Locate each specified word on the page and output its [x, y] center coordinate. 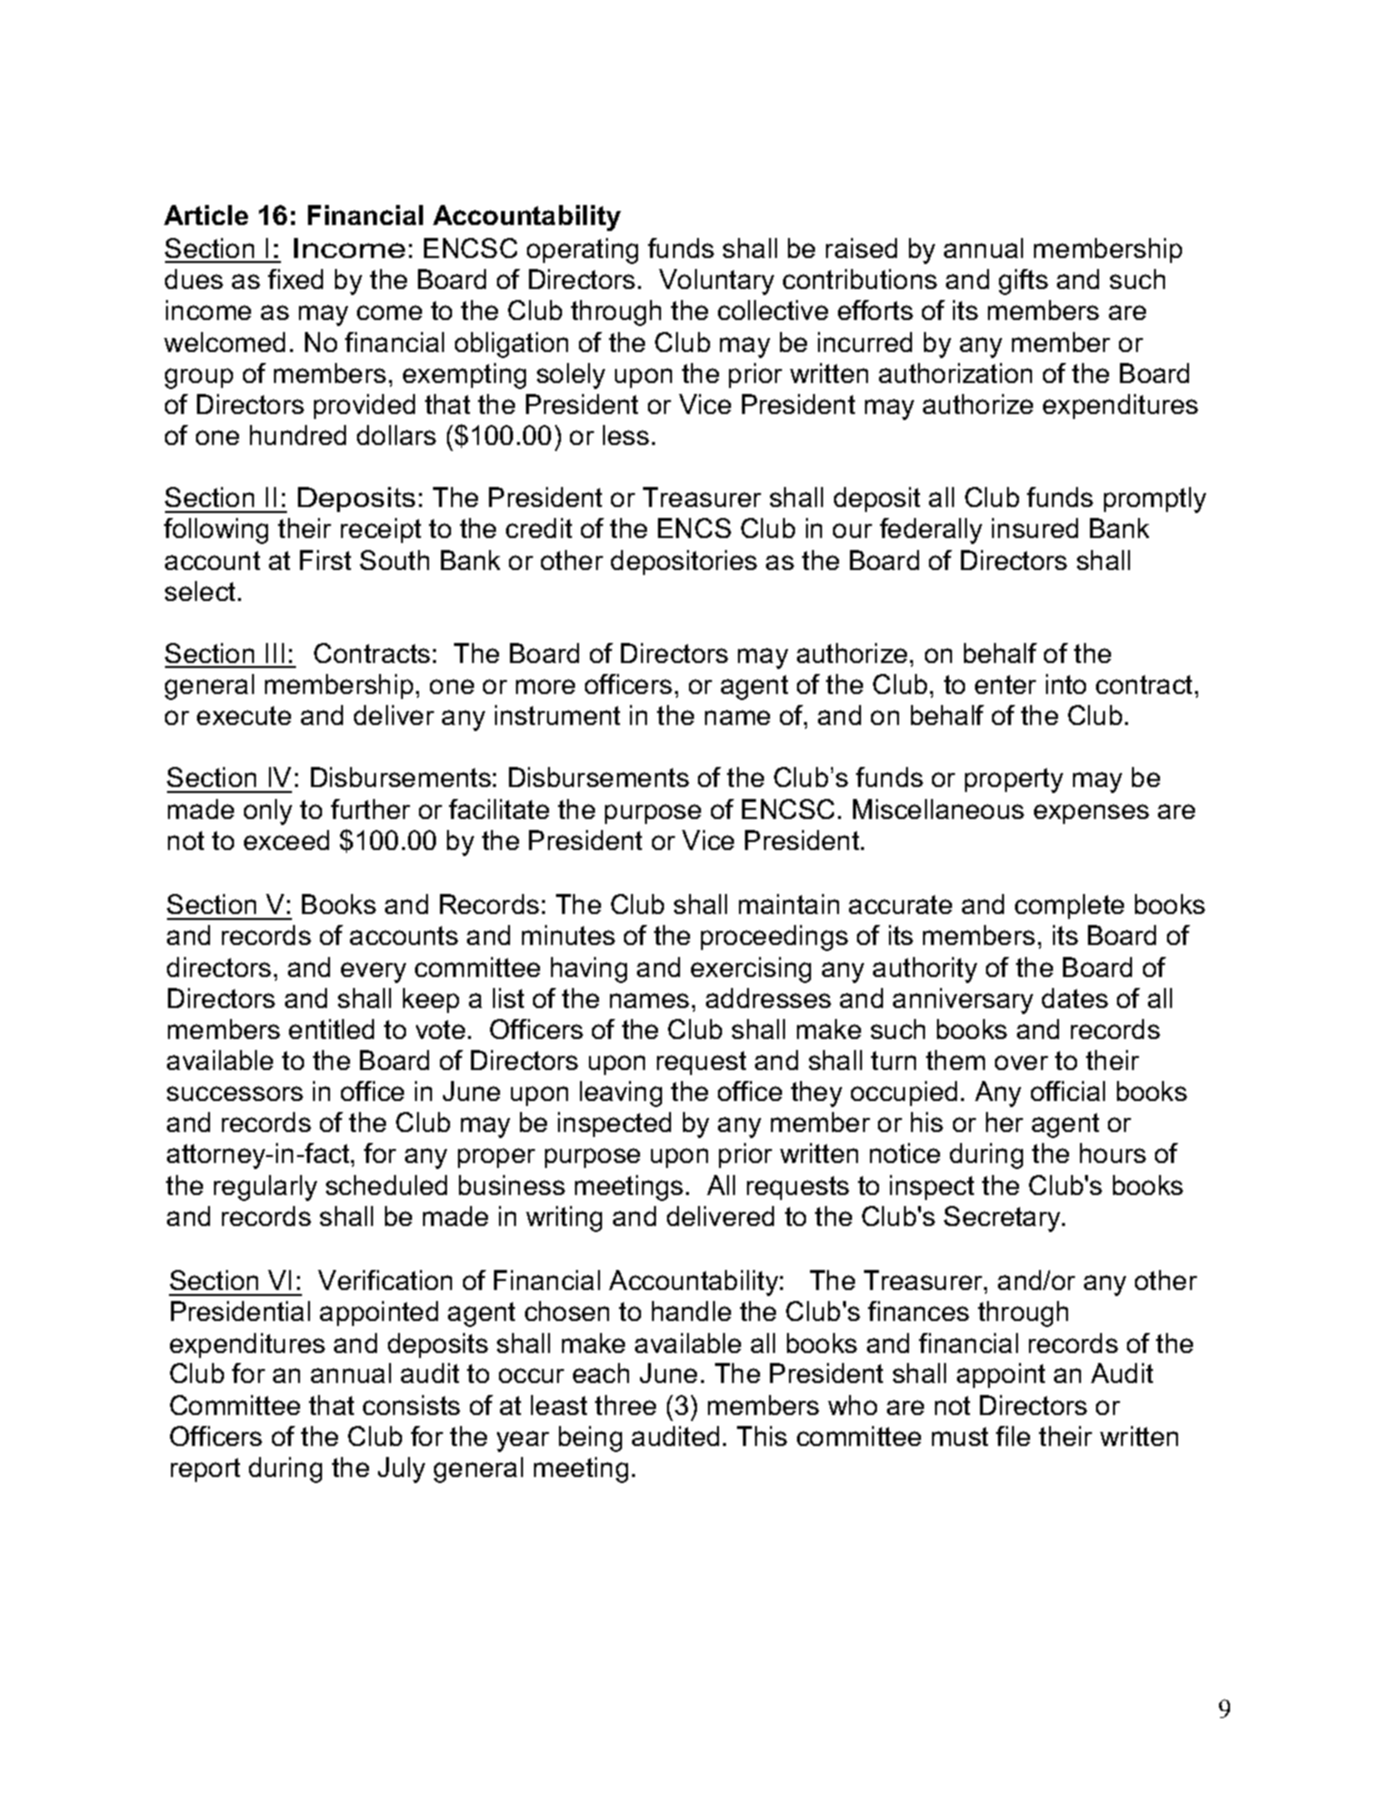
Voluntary [716, 282]
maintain [789, 904]
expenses [1091, 814]
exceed [286, 840]
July [401, 1470]
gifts [1023, 282]
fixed [295, 279]
